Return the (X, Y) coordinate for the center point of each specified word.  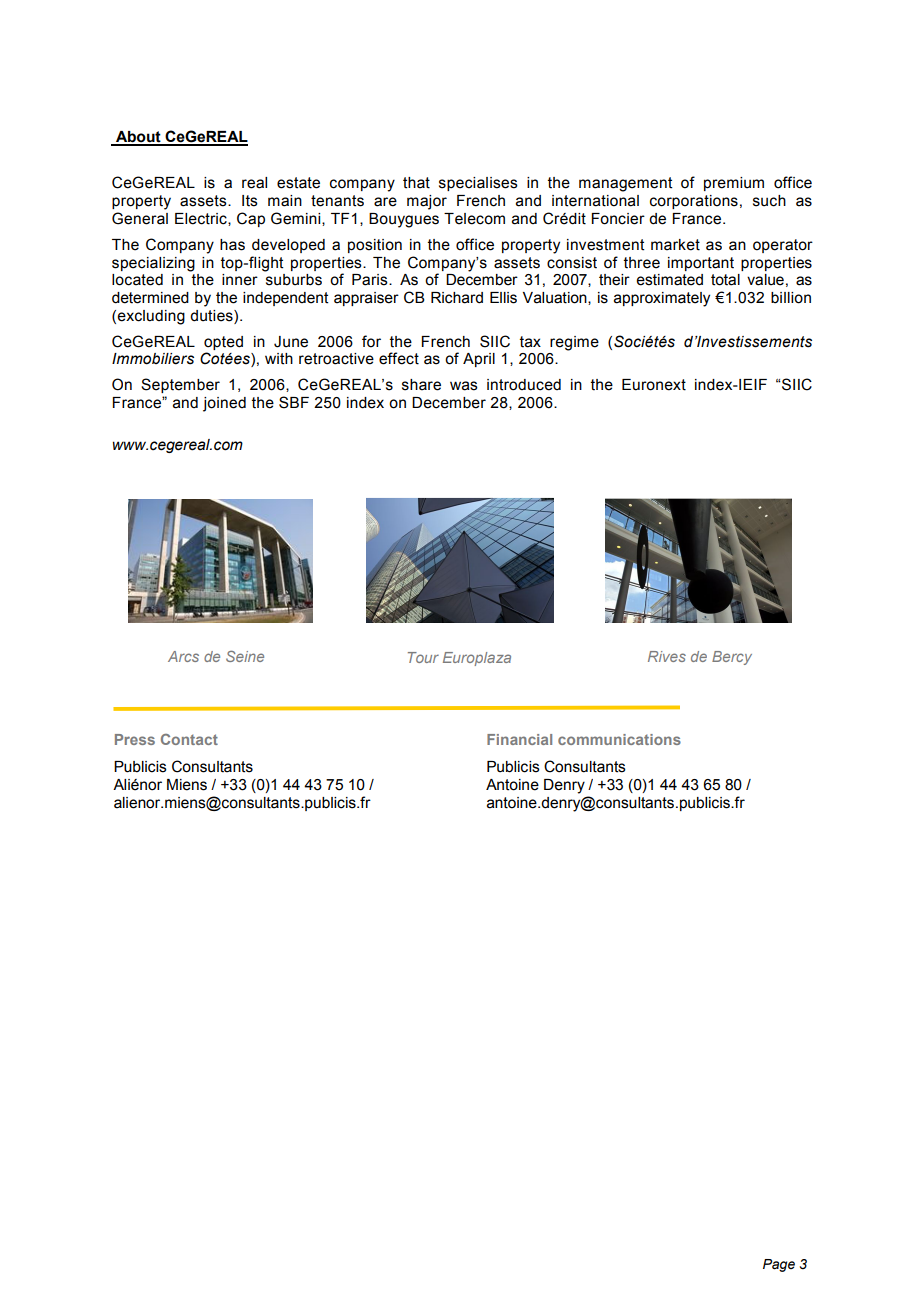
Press (135, 739)
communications (619, 739)
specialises (478, 184)
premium (734, 184)
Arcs (183, 656)
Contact (189, 739)
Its (250, 201)
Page (779, 1265)
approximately (662, 299)
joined (224, 404)
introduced (524, 385)
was (464, 386)
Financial (519, 739)
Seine (245, 656)
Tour (423, 657)
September (180, 385)
